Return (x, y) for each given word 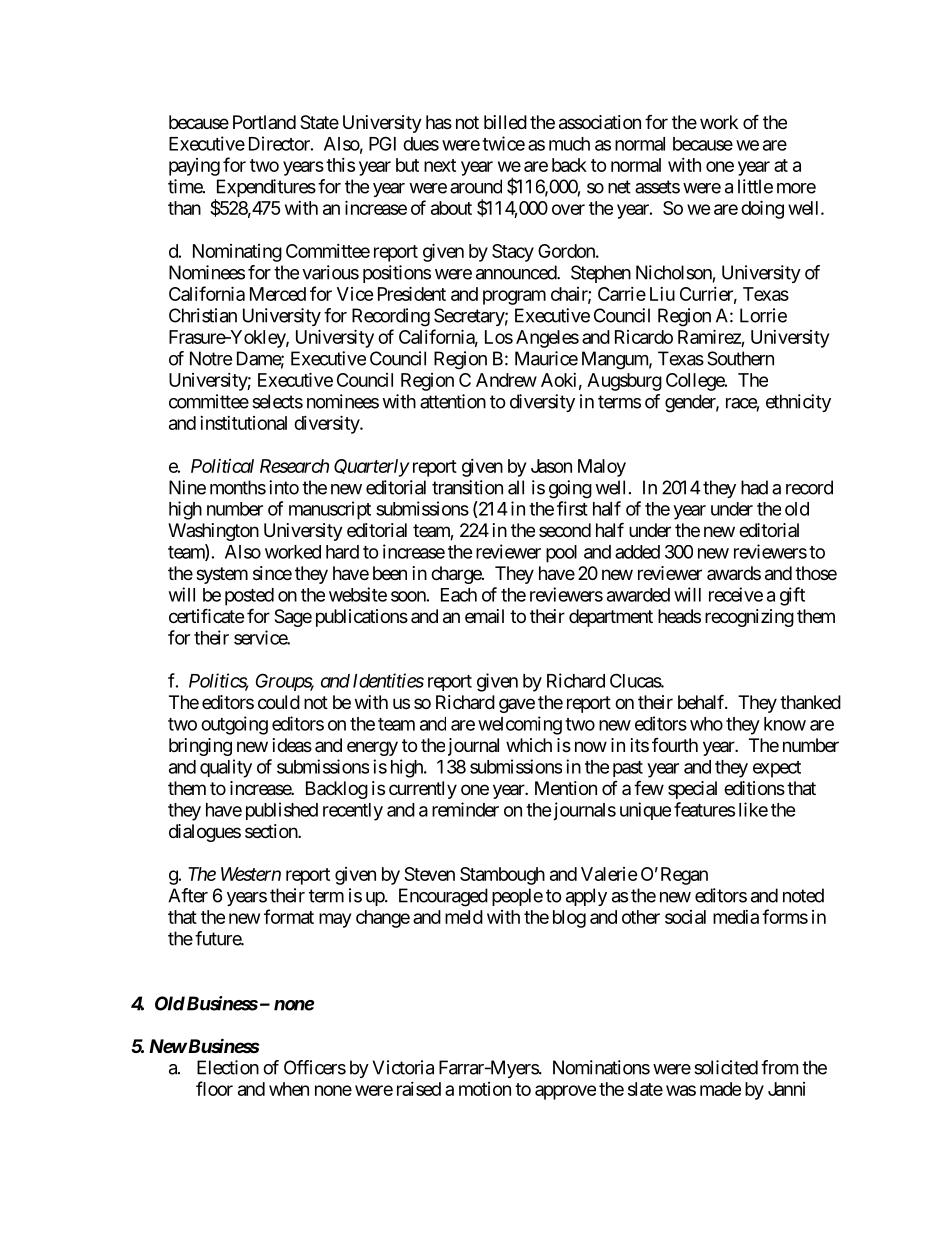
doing (762, 209)
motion (485, 1089)
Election (228, 1067)
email (484, 616)
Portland (264, 122)
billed (505, 122)
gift (792, 596)
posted (249, 597)
